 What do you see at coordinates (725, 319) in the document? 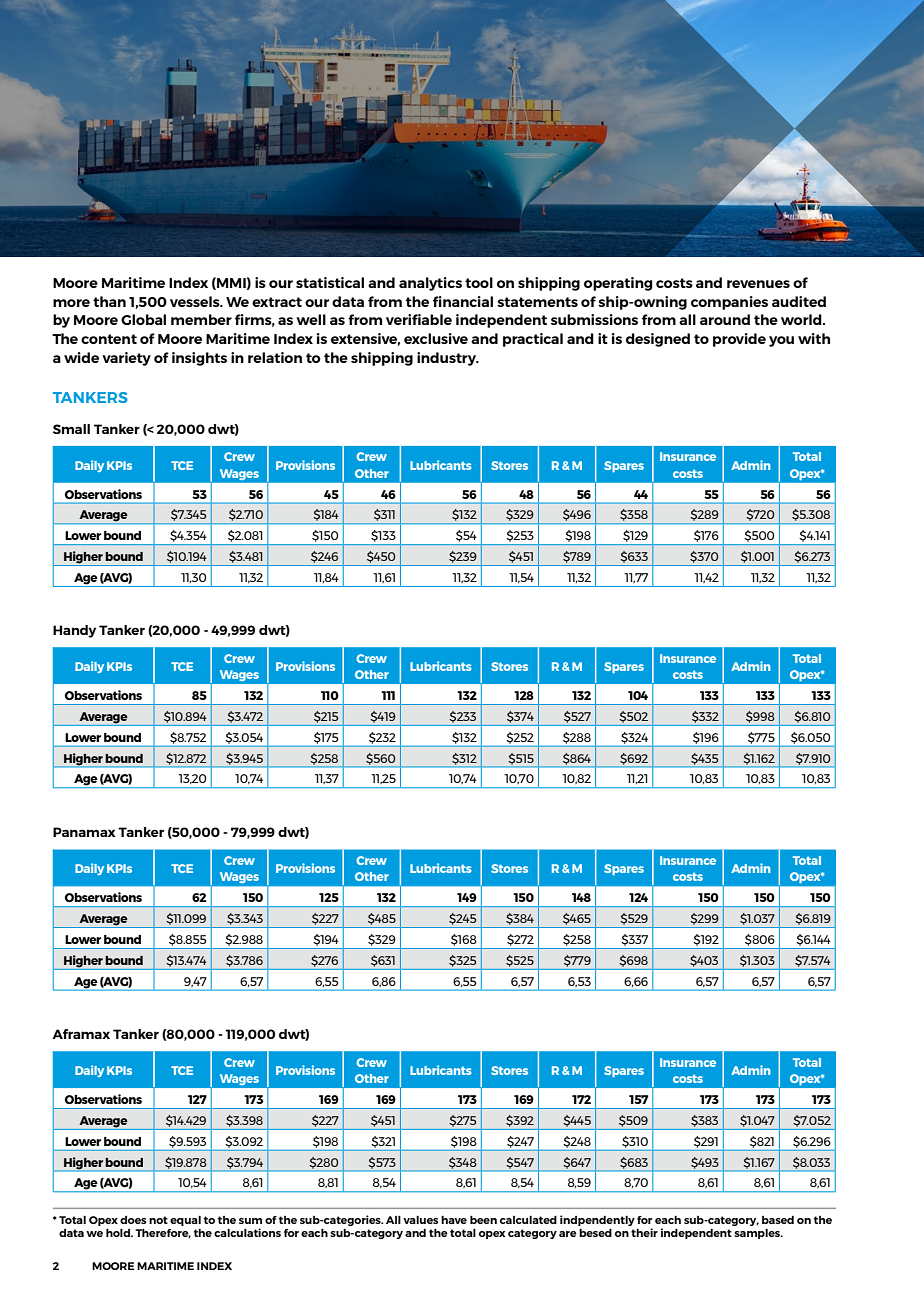
I see `around` at bounding box center [725, 319].
